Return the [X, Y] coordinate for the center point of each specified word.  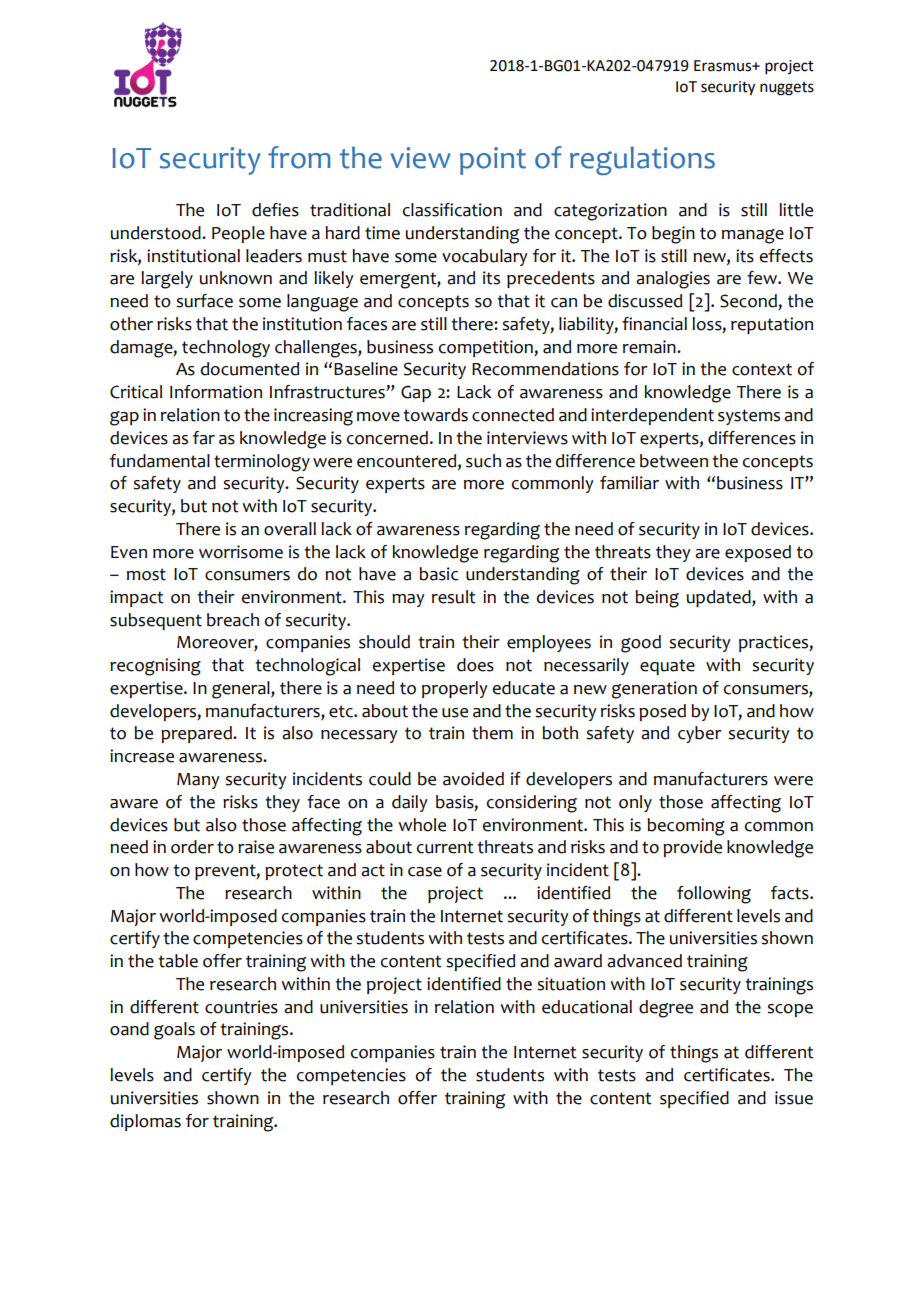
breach [233, 620]
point [493, 161]
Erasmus [724, 66]
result [454, 597]
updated [720, 598]
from [299, 157]
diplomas [145, 1122]
